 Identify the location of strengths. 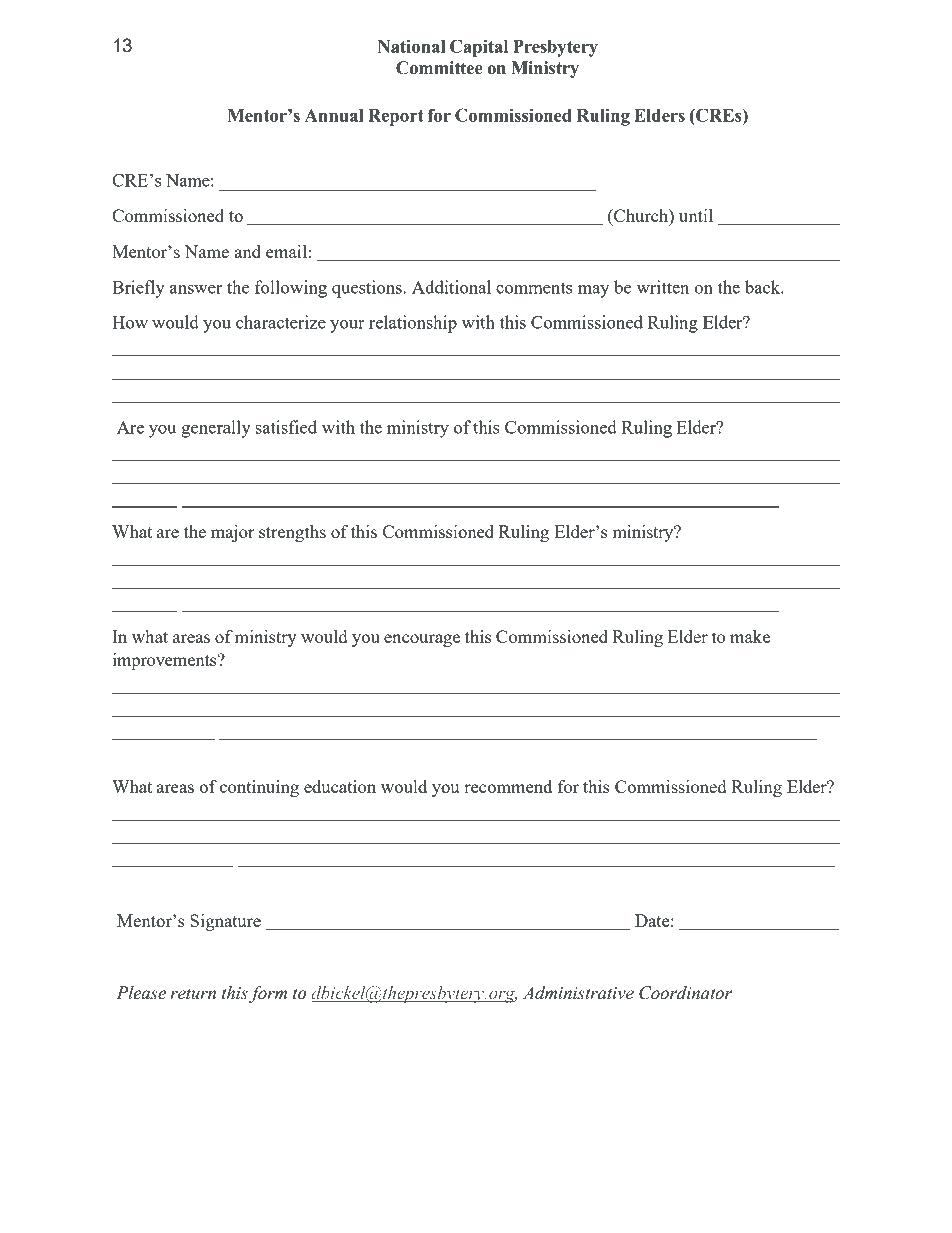
(292, 533).
